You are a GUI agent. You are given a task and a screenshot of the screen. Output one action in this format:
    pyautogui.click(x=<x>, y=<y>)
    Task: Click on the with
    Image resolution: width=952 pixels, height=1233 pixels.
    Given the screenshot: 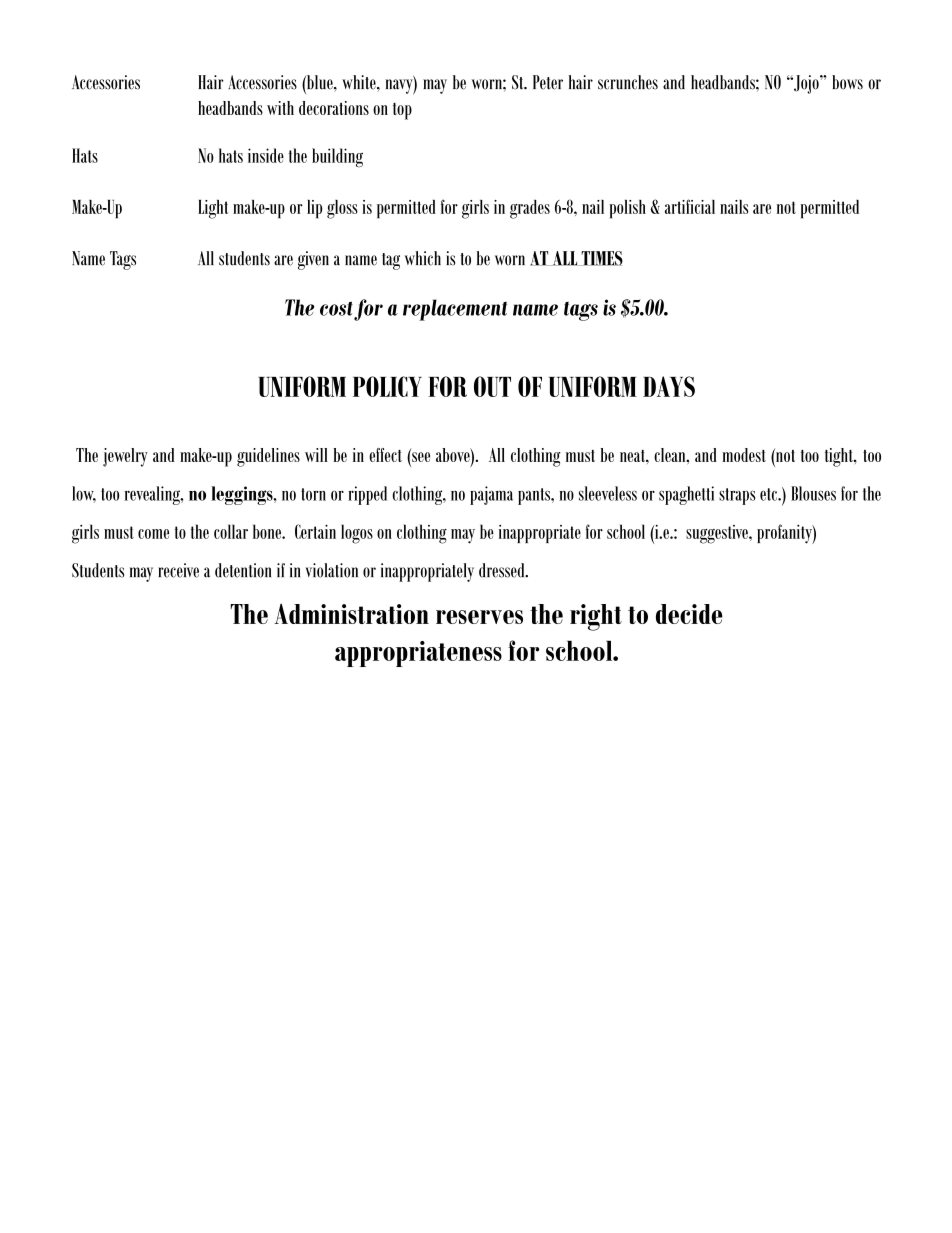 What is the action you would take?
    pyautogui.click(x=280, y=108)
